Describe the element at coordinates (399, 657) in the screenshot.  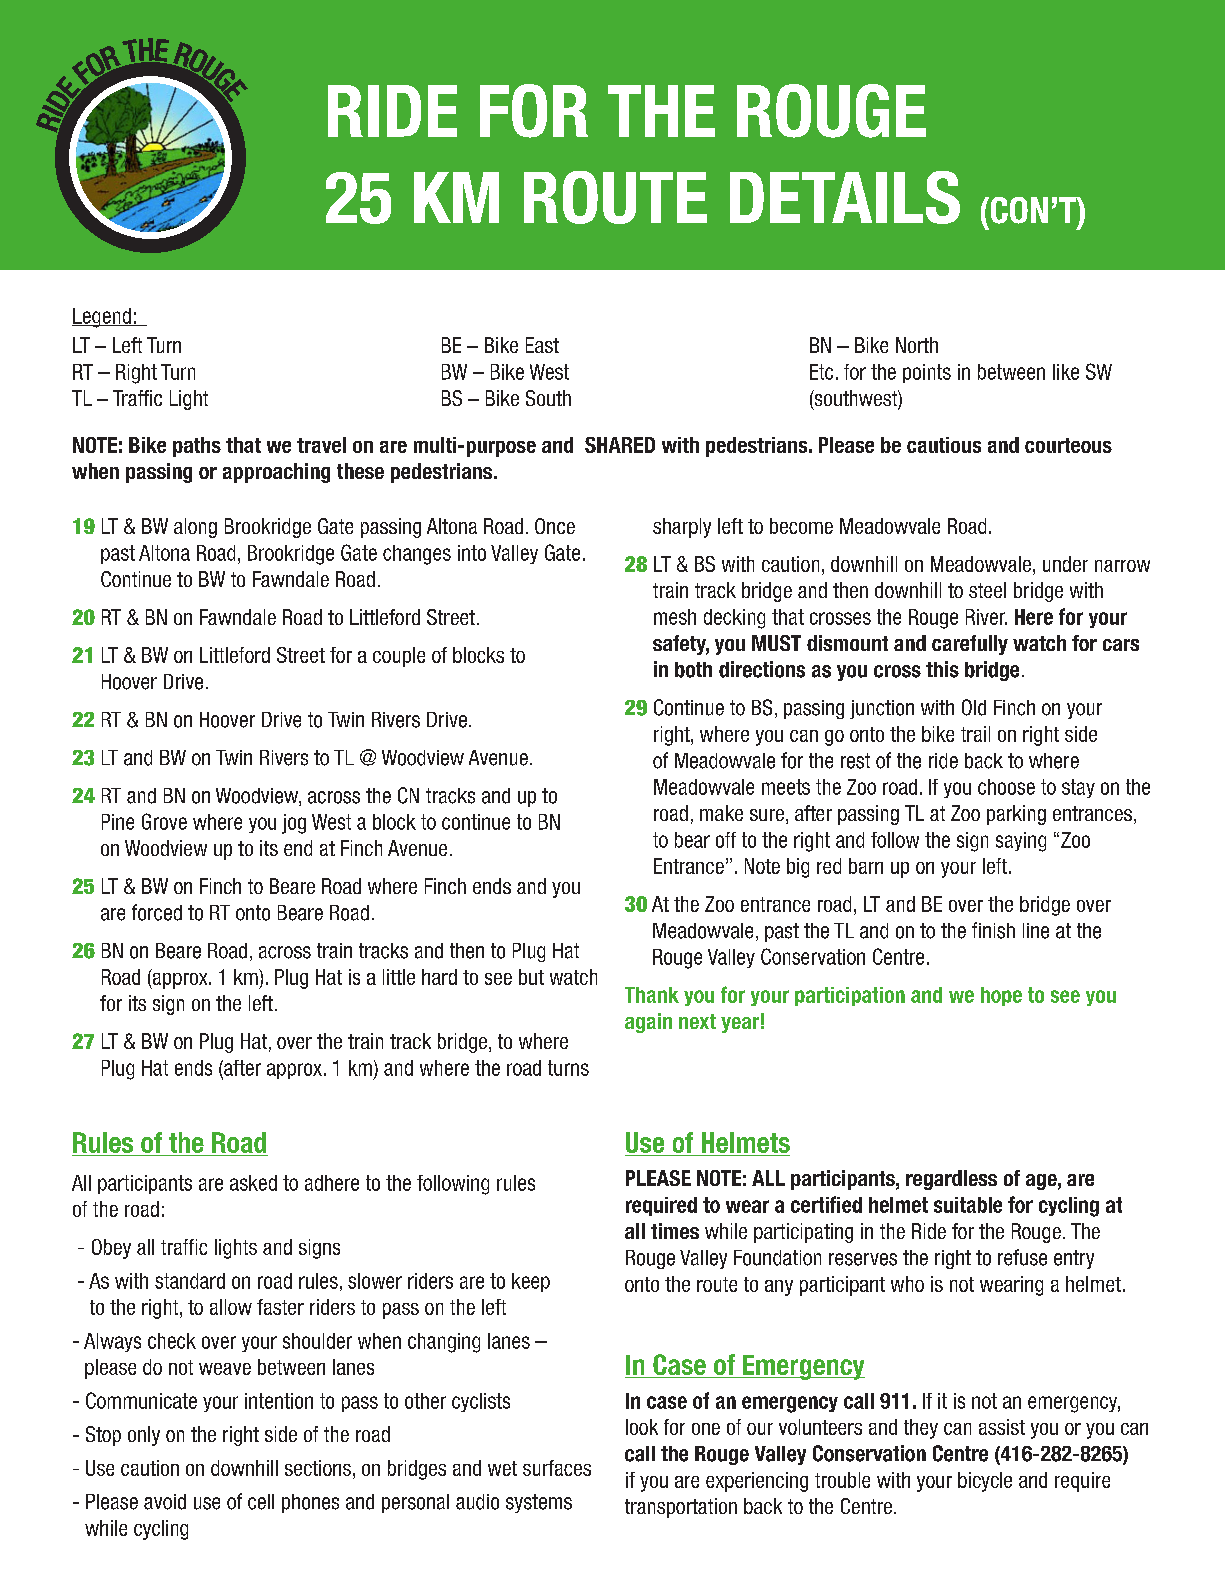
I see `couple` at that location.
